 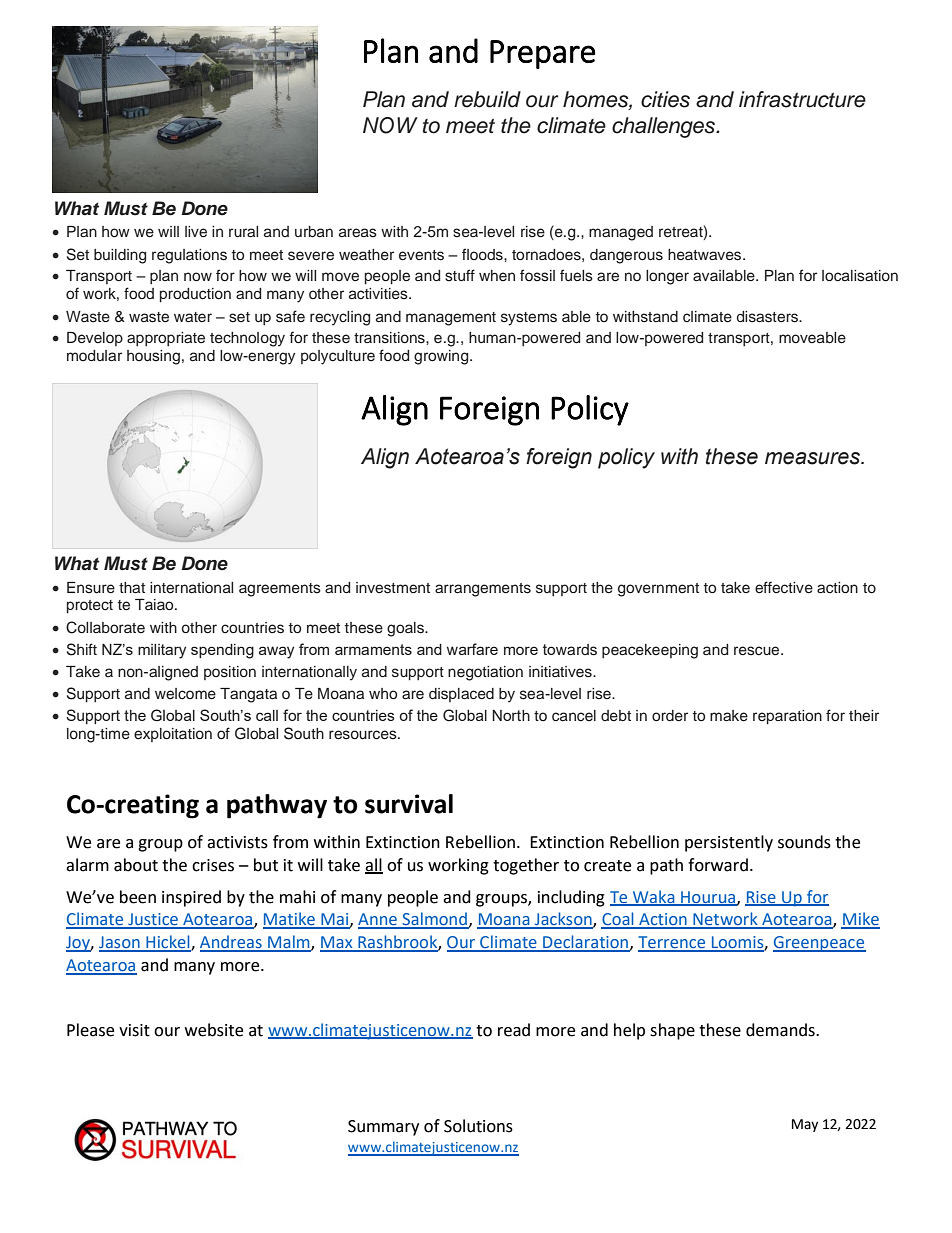 I want to click on stuff, so click(x=460, y=275).
